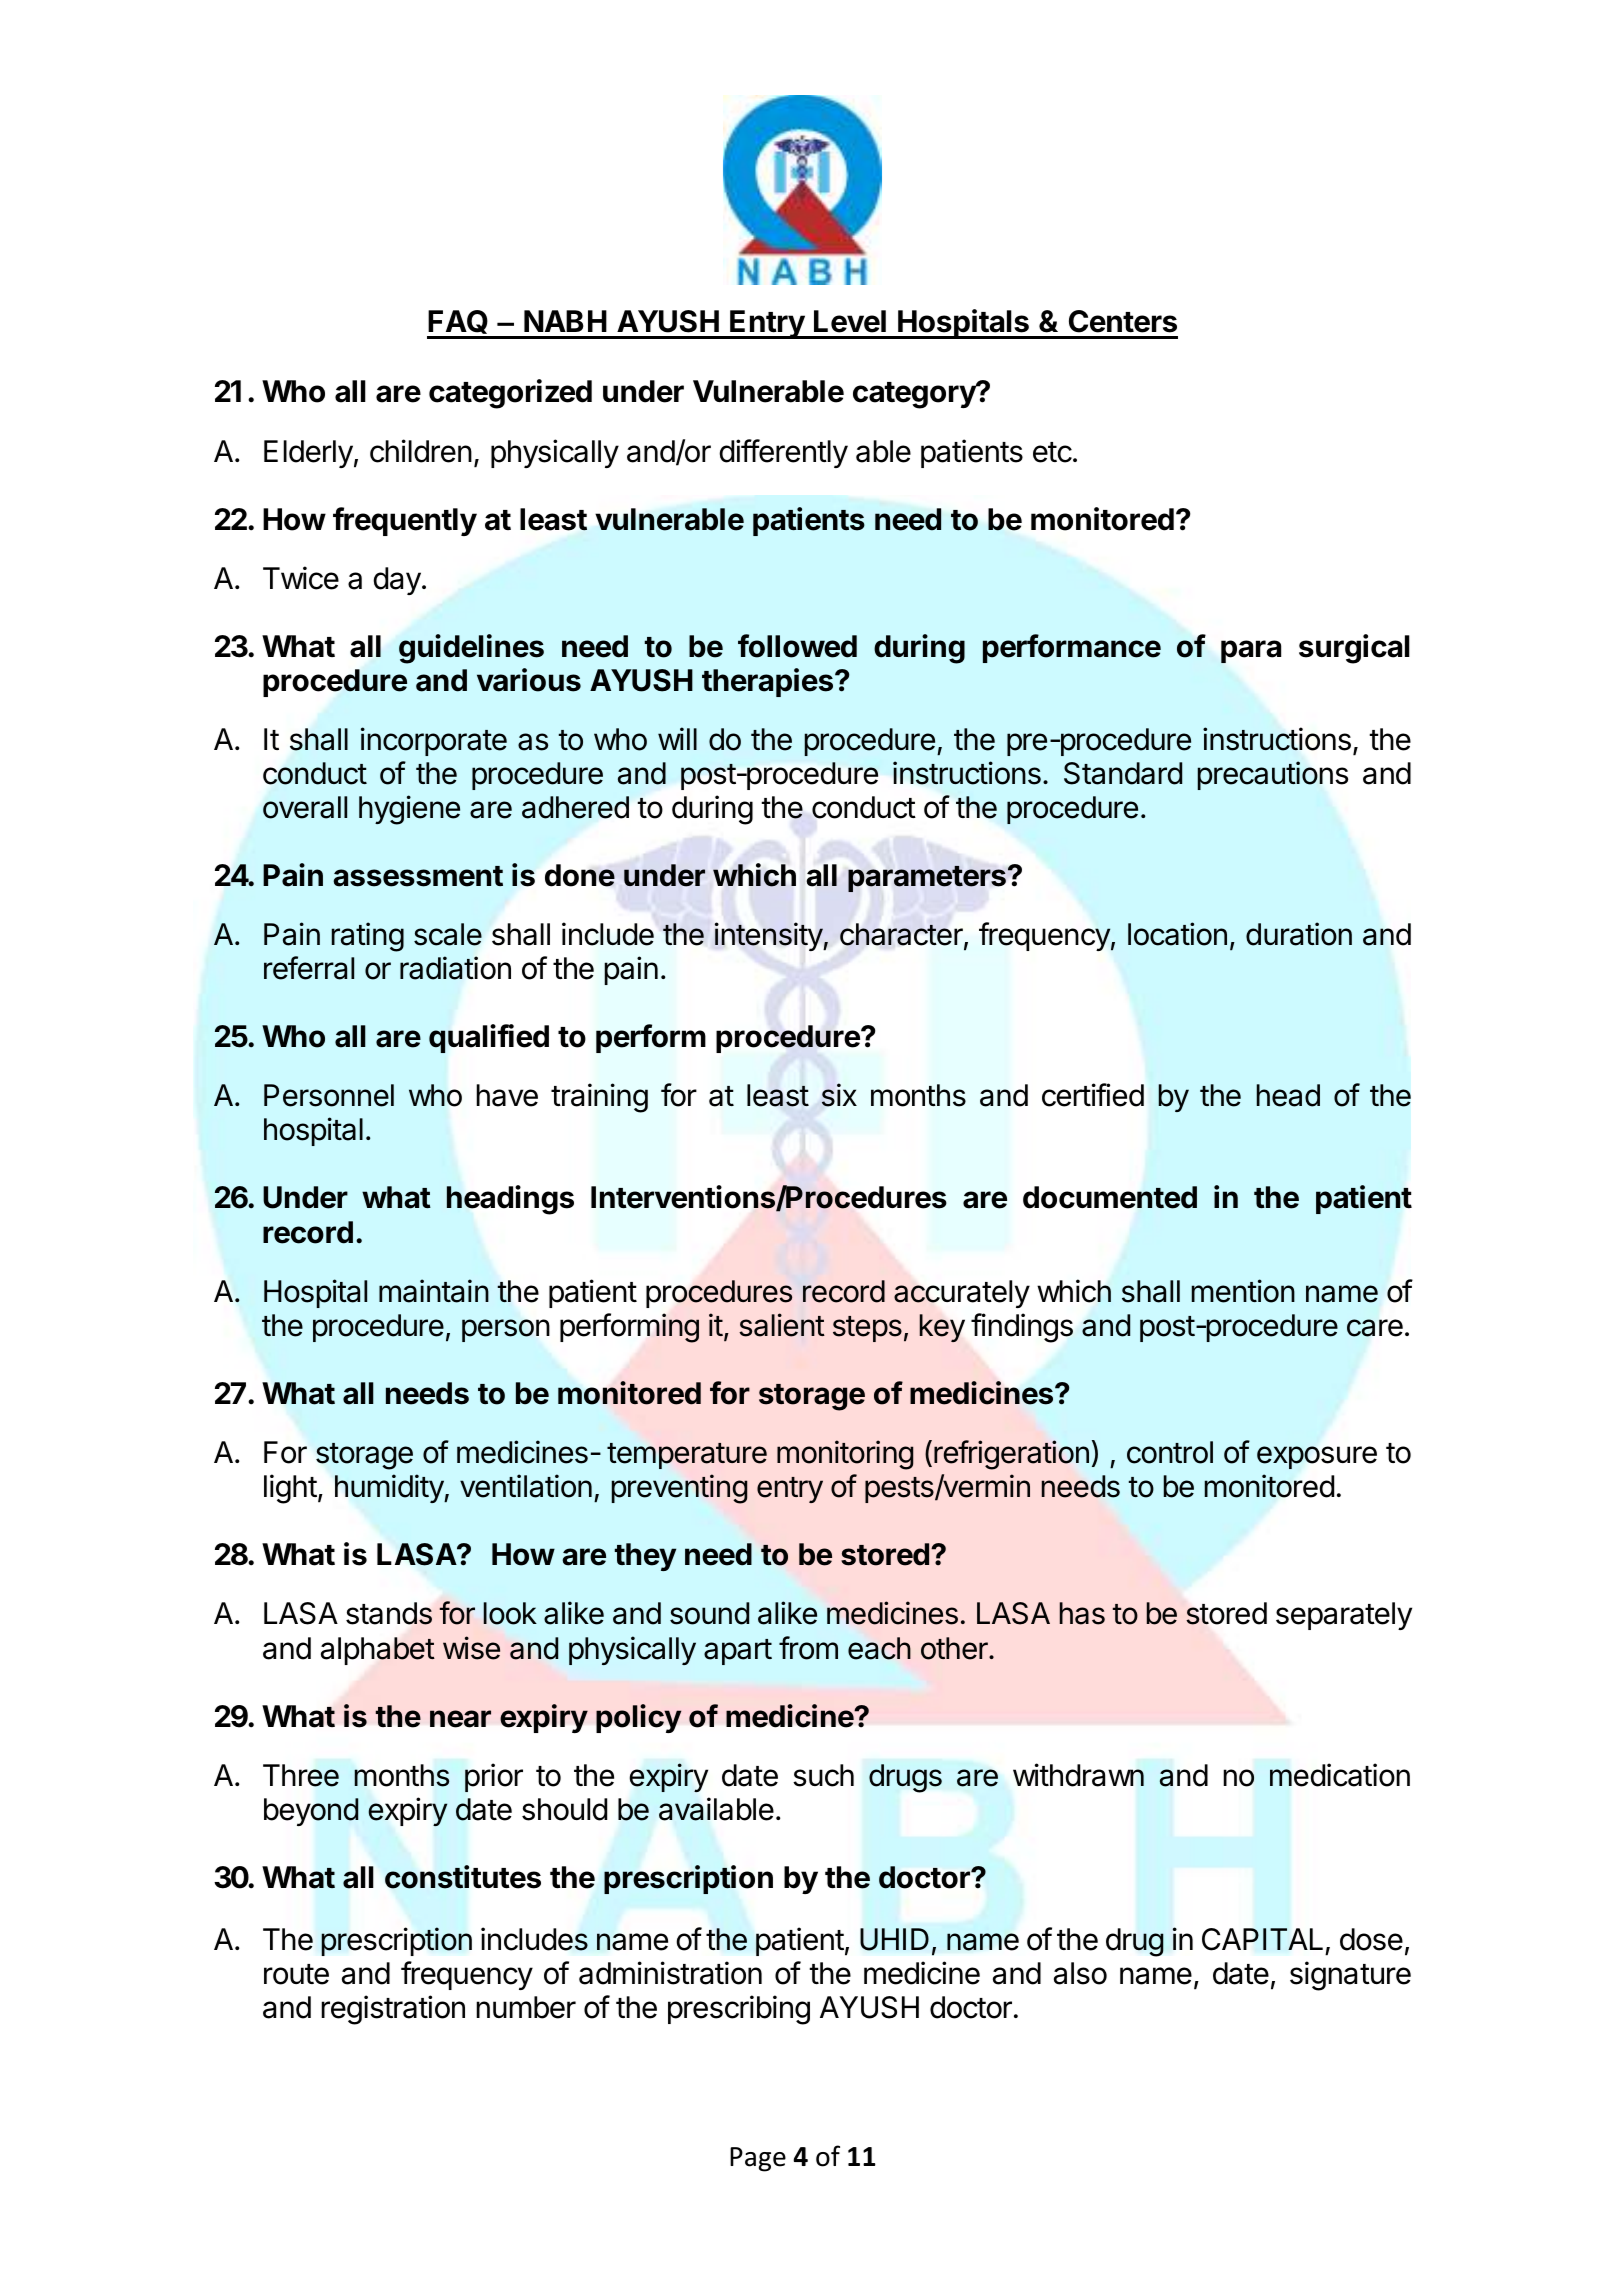  Describe the element at coordinates (460, 1719) in the screenshot. I see `near` at that location.
